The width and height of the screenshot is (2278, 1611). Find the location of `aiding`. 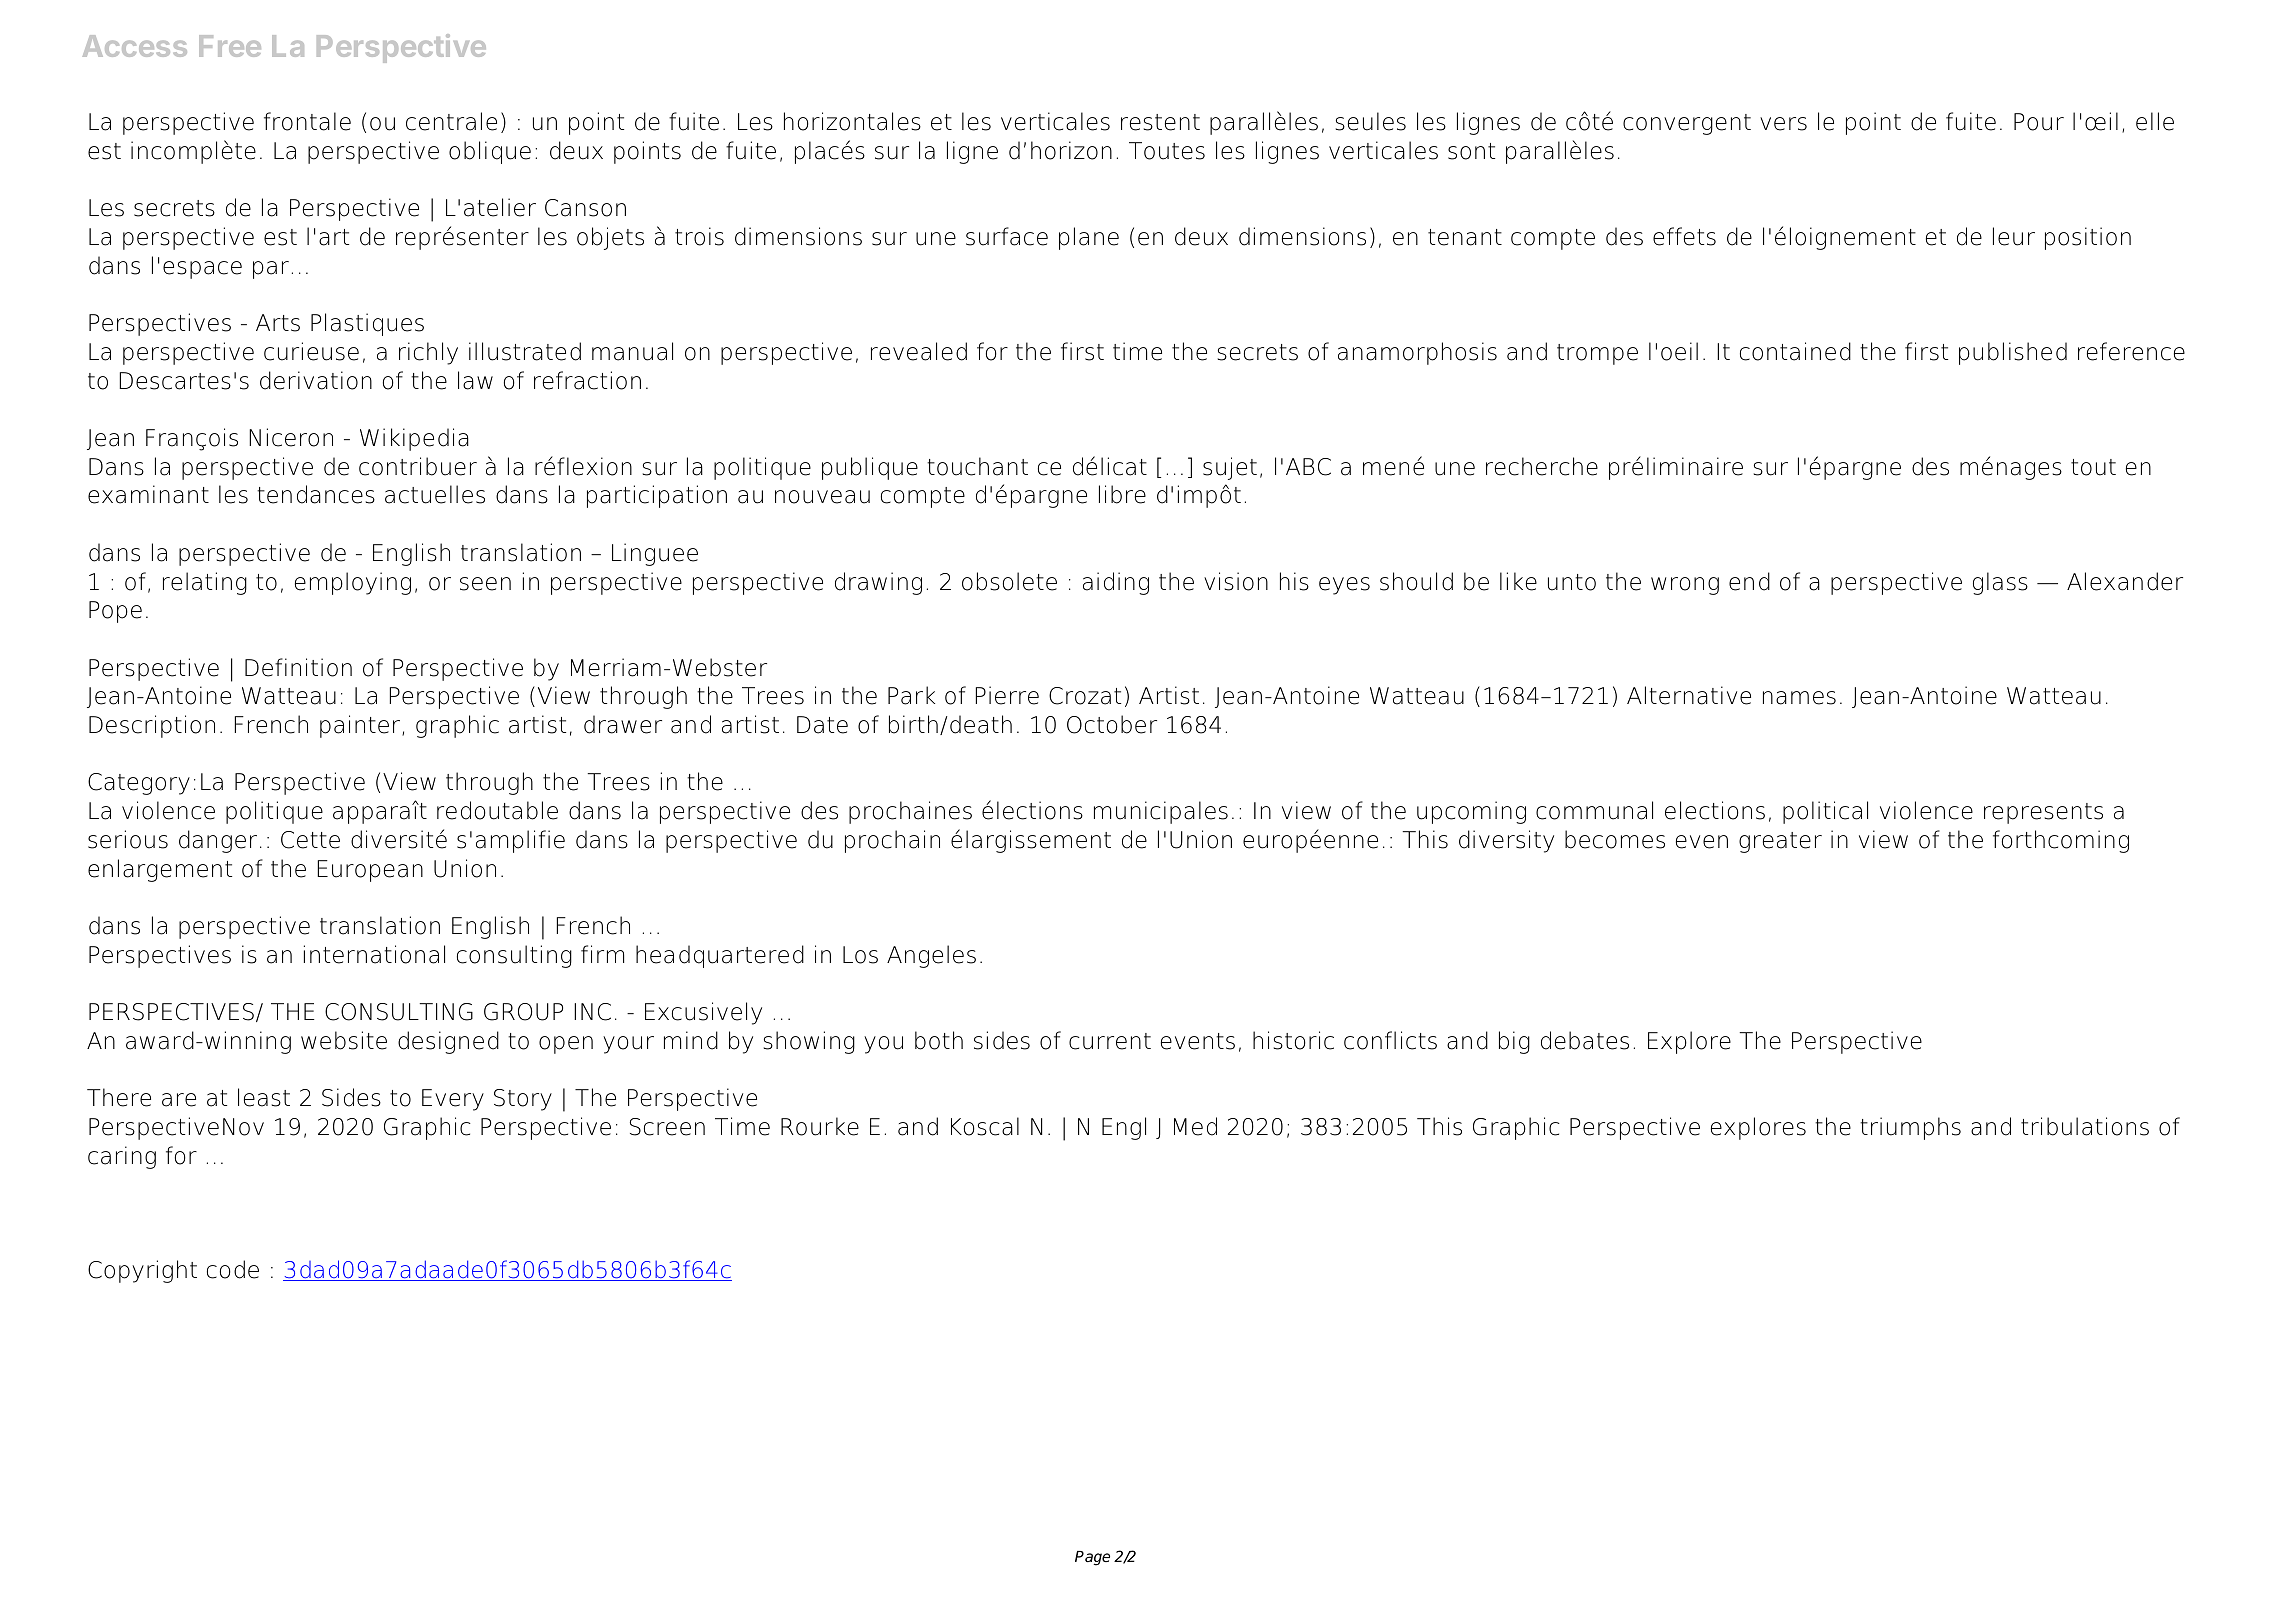

aiding is located at coordinates (1116, 583).
